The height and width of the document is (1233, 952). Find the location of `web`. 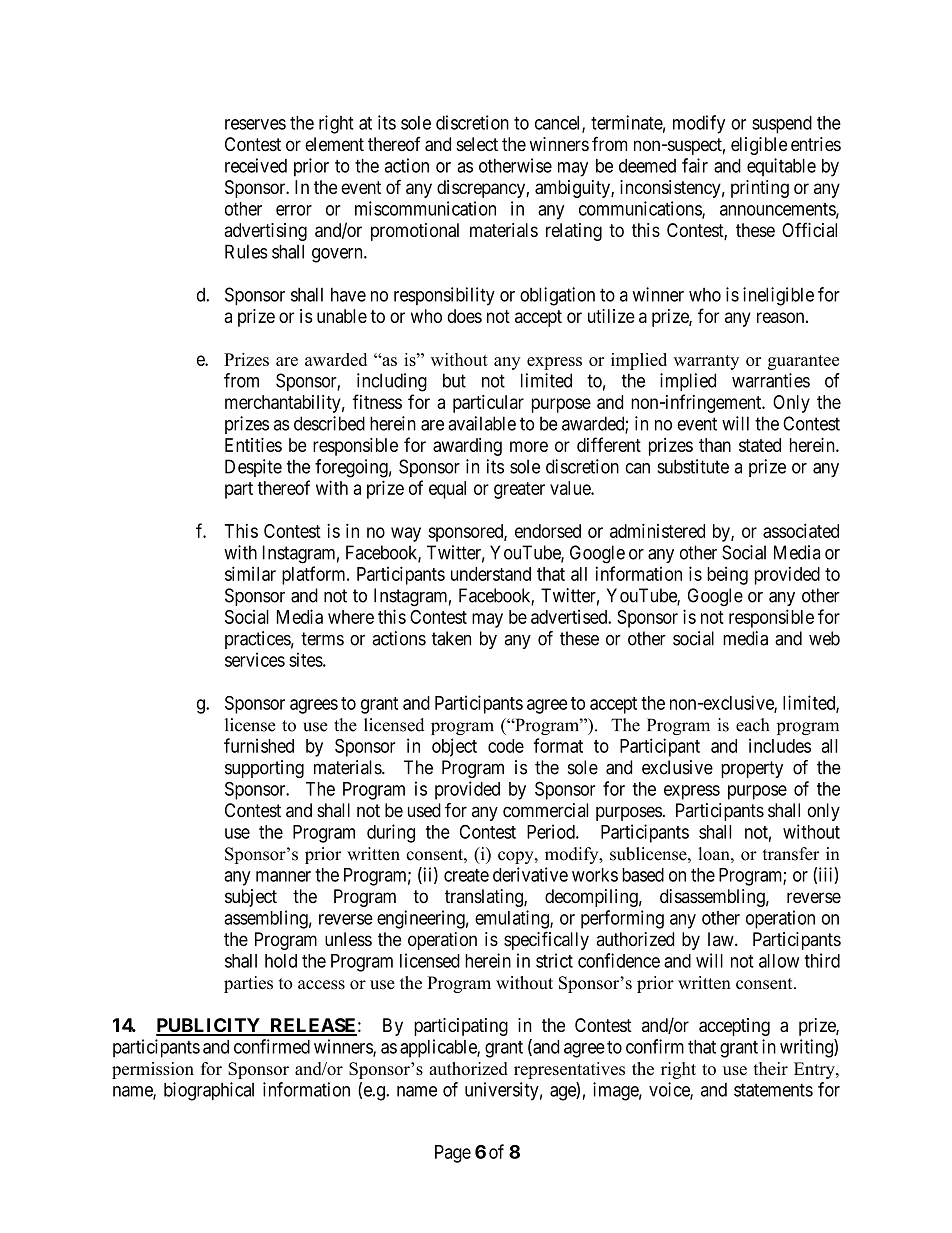

web is located at coordinates (824, 638).
